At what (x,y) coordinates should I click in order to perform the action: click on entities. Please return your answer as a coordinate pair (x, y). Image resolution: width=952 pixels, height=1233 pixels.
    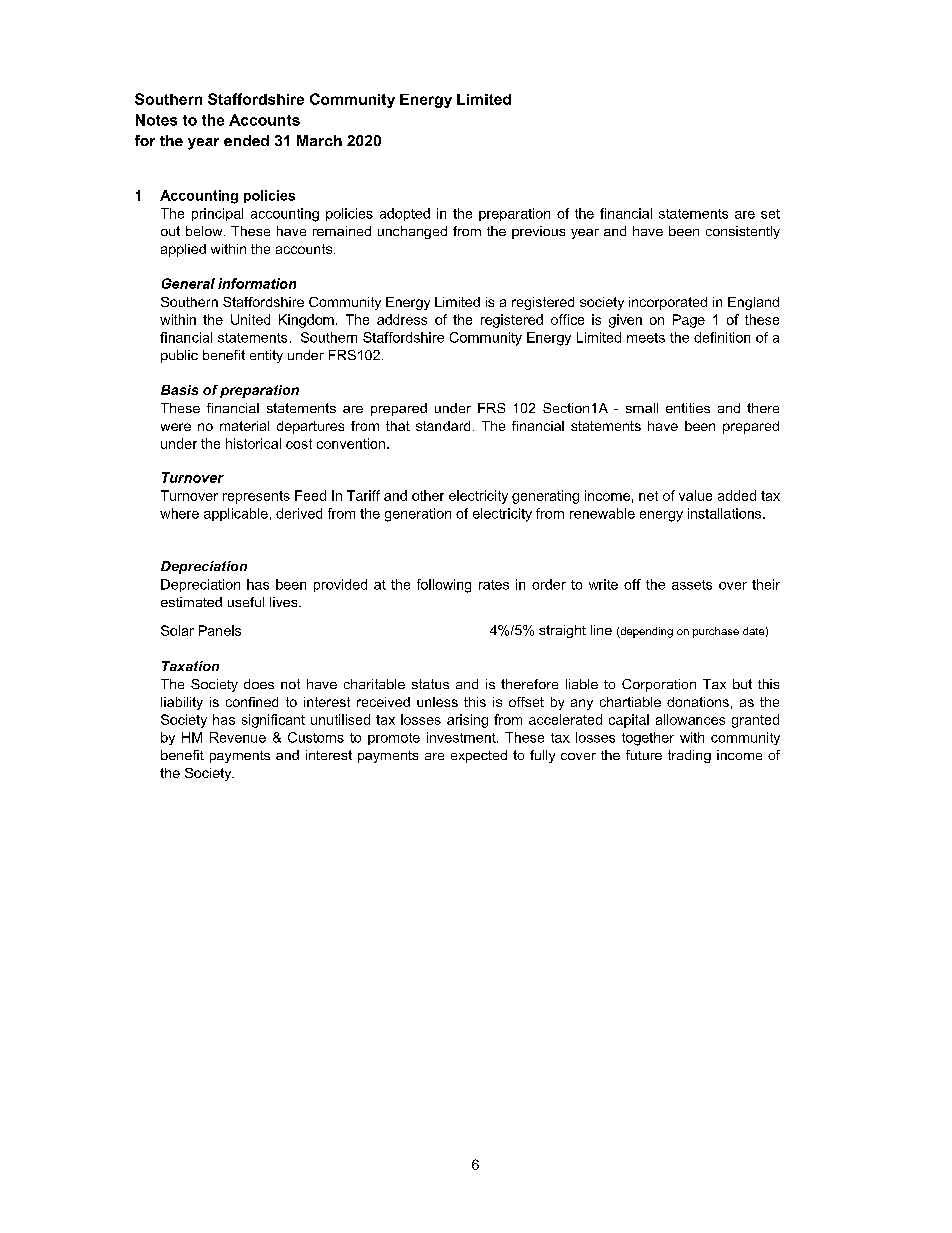
    Looking at the image, I should click on (688, 408).
